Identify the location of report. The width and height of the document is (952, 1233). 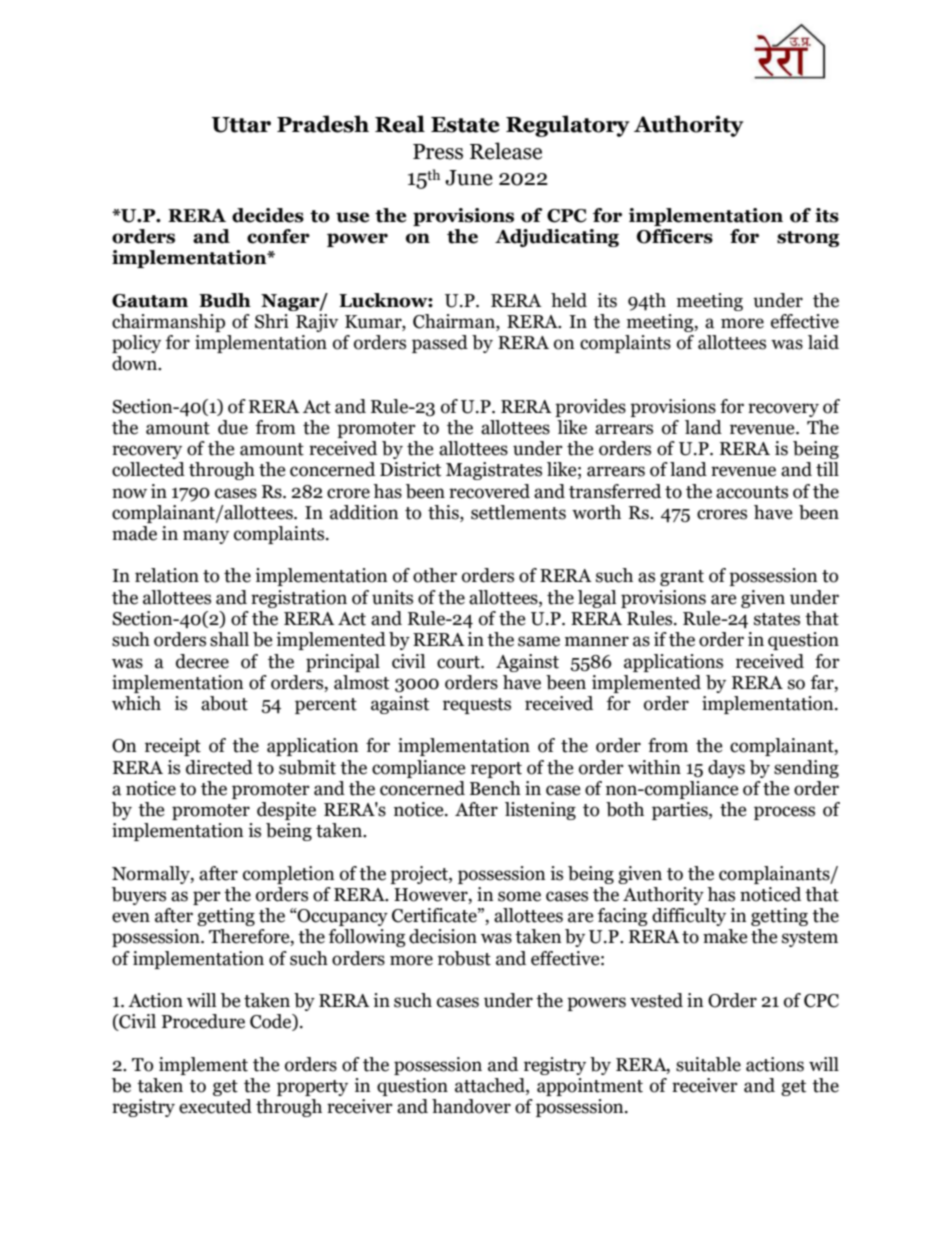
(496, 770).
